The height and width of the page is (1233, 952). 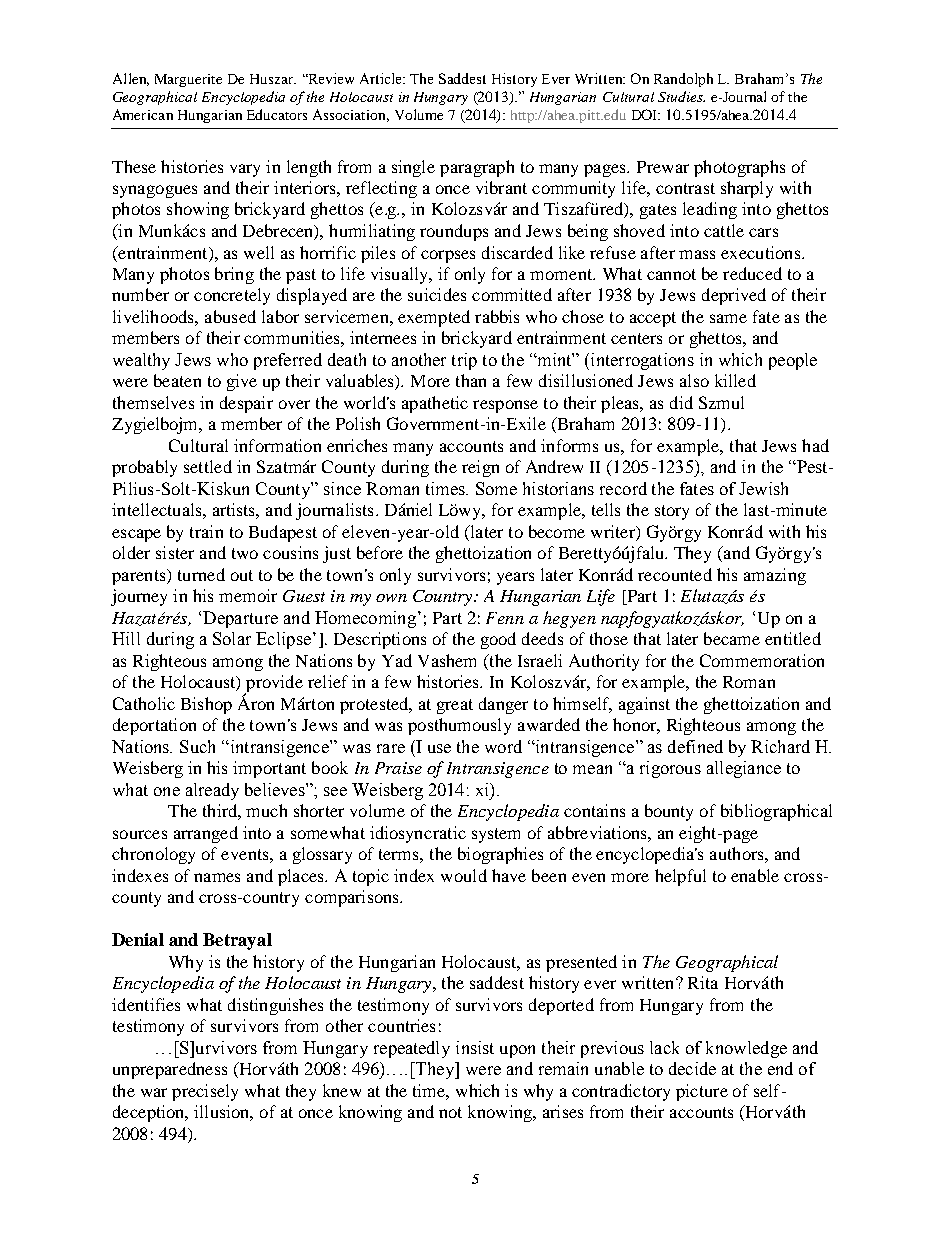 What do you see at coordinates (755, 875) in the page?
I see `enable` at bounding box center [755, 875].
